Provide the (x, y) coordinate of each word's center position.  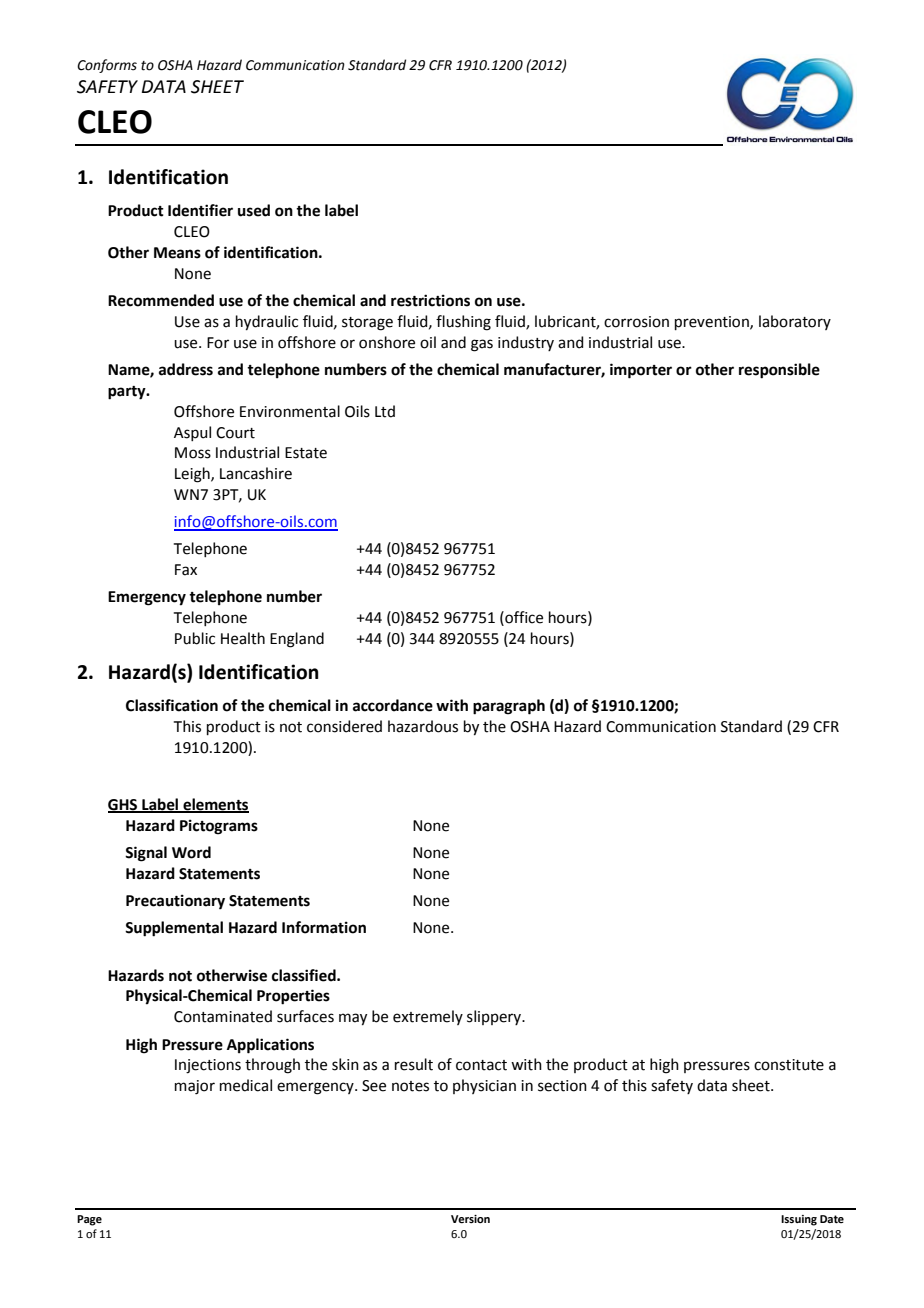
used (254, 210)
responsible (779, 371)
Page (89, 1220)
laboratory (795, 322)
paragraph (509, 707)
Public (195, 638)
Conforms (107, 66)
